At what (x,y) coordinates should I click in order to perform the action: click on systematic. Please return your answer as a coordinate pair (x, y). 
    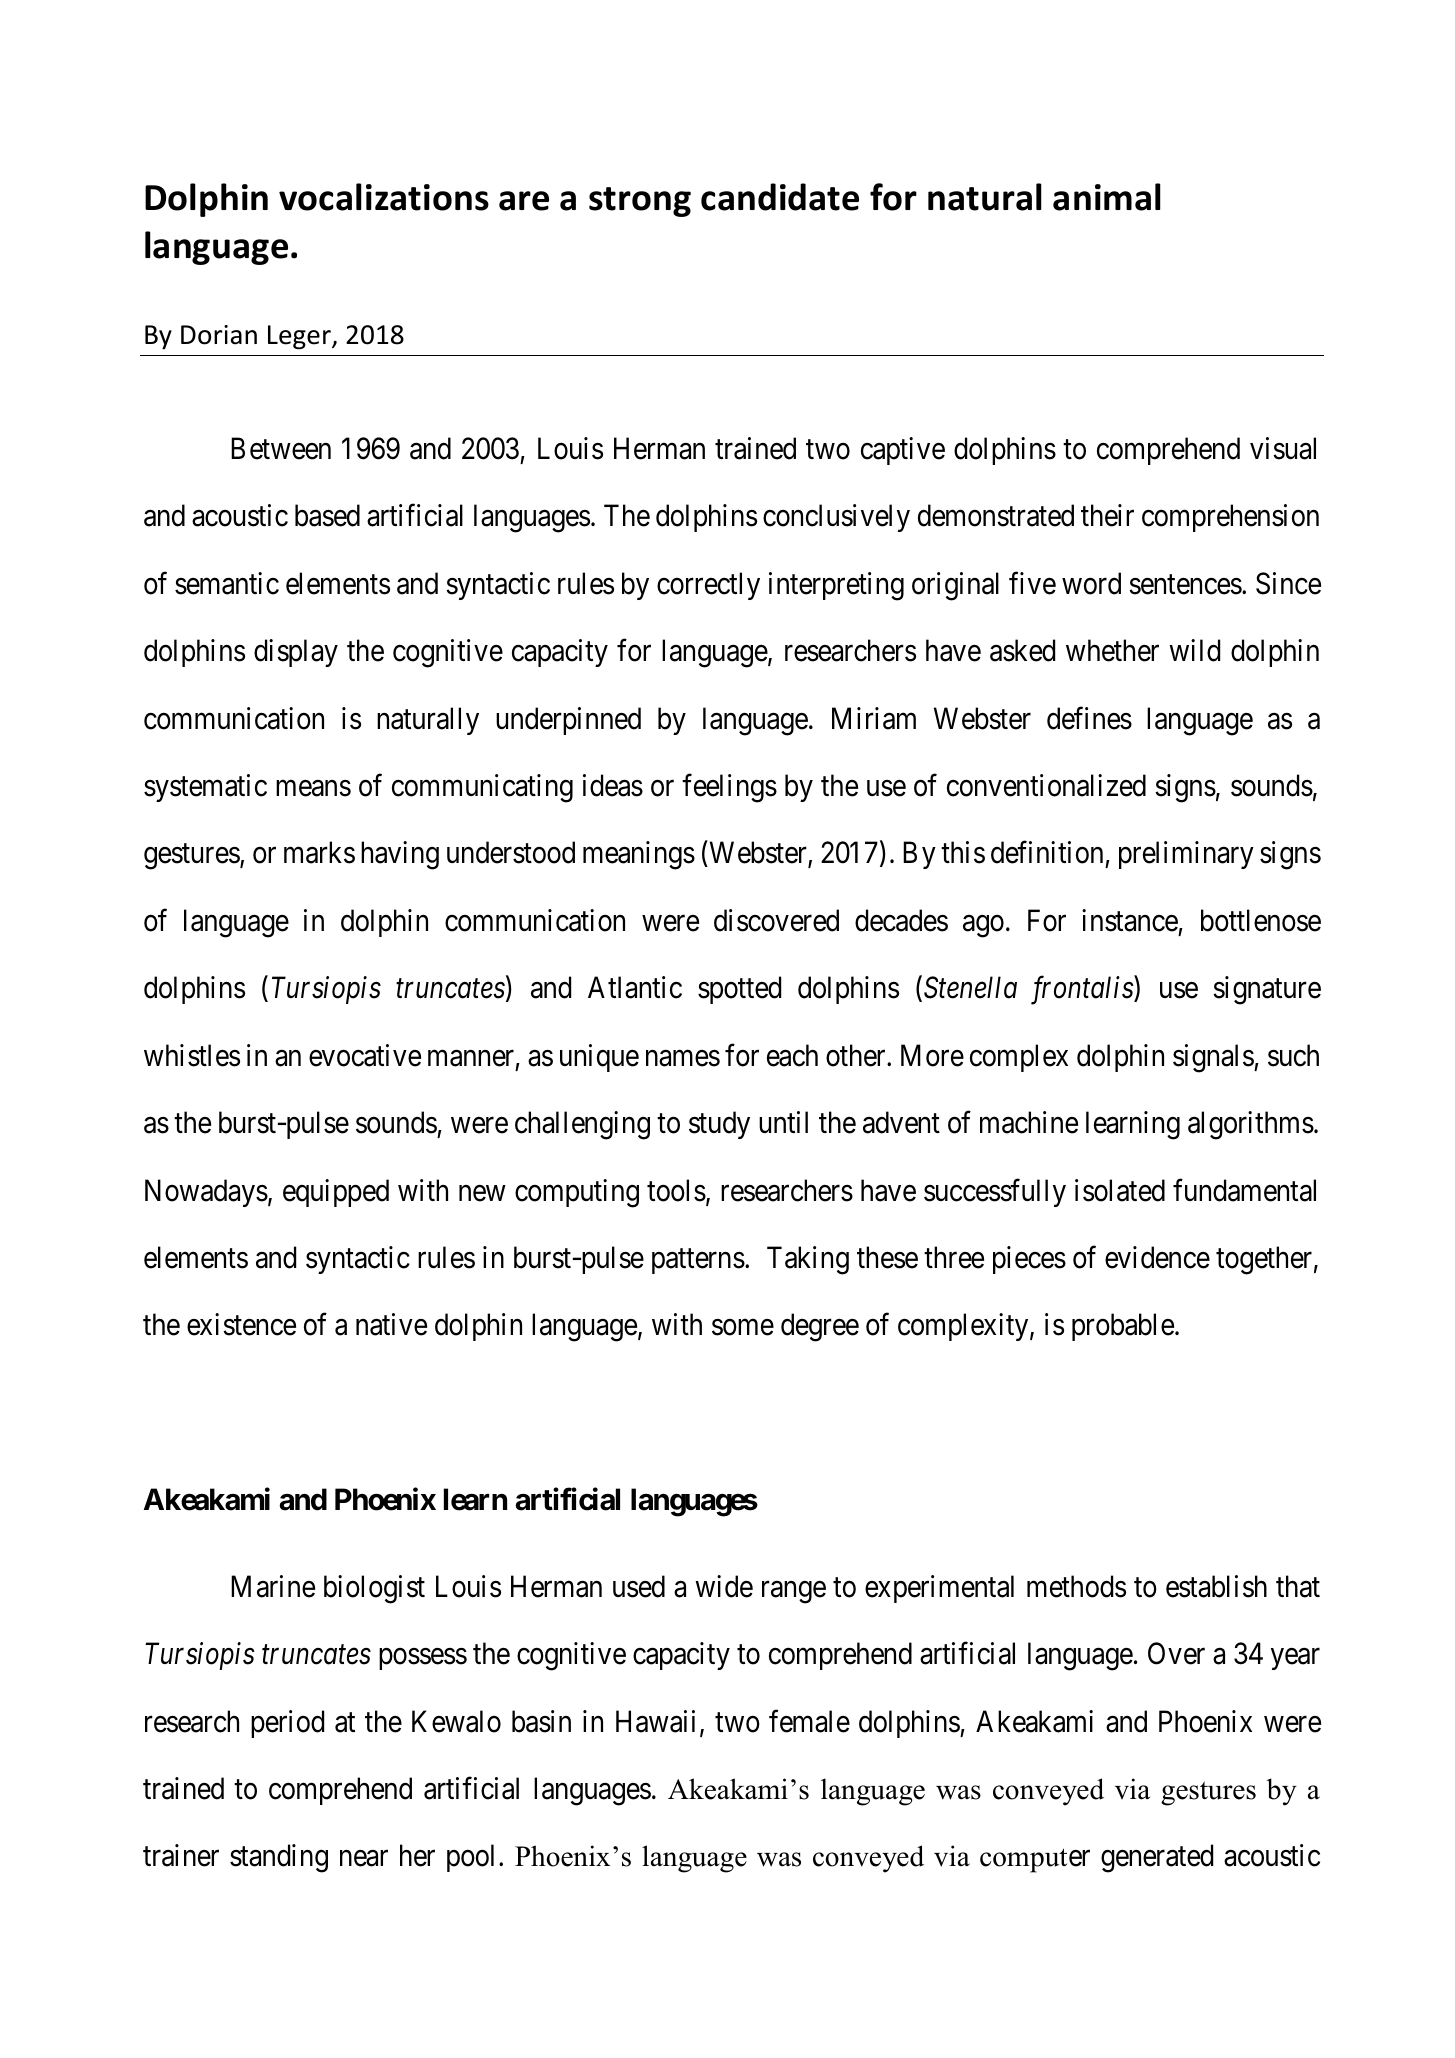
    Looking at the image, I should click on (205, 788).
